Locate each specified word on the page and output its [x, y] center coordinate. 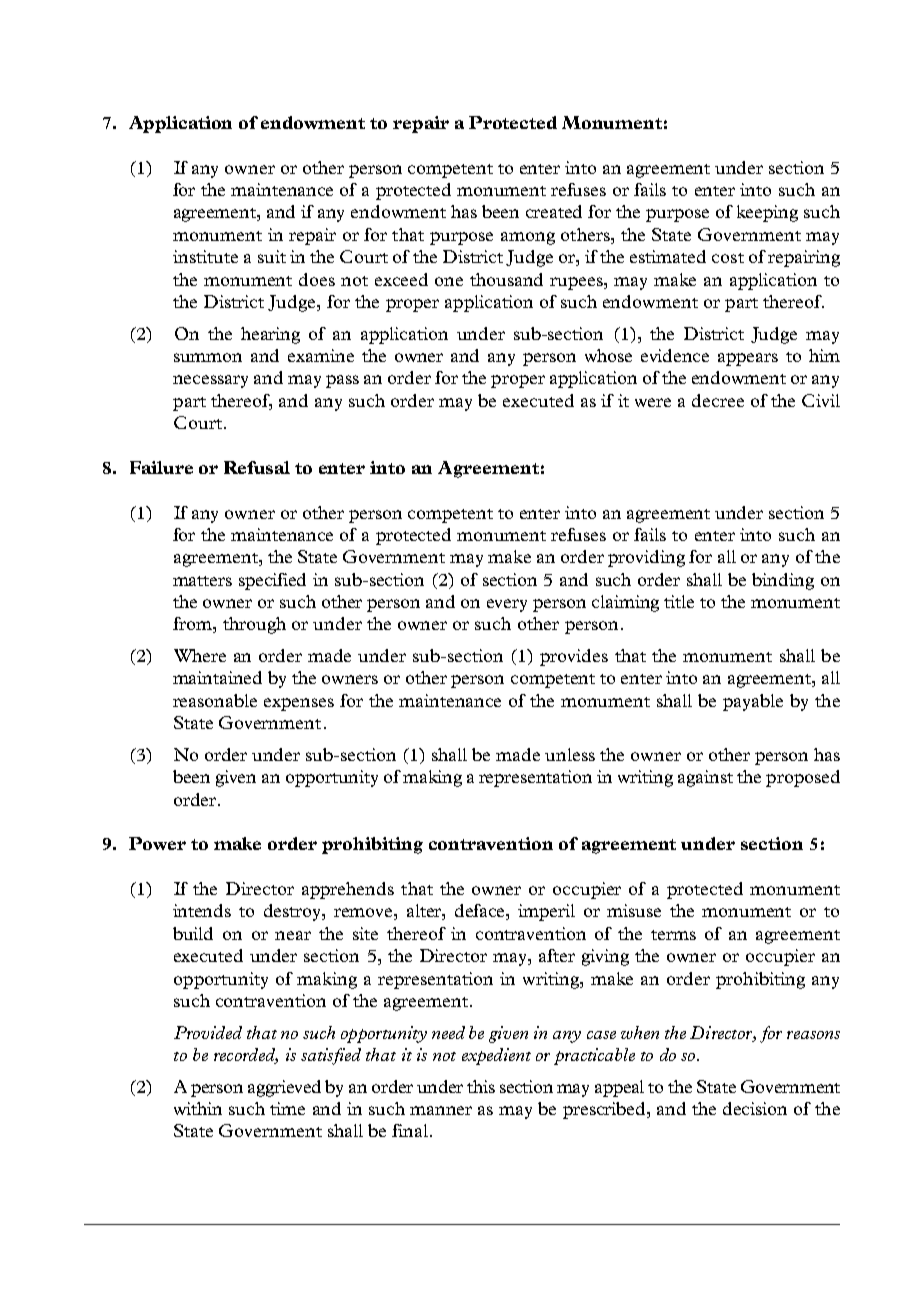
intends [202, 910]
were [653, 402]
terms [673, 935]
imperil [546, 912]
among [528, 238]
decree [718, 400]
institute [205, 256]
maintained [217, 677]
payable [753, 702]
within [198, 1108]
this [481, 1086]
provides [574, 657]
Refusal [257, 467]
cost [728, 258]
